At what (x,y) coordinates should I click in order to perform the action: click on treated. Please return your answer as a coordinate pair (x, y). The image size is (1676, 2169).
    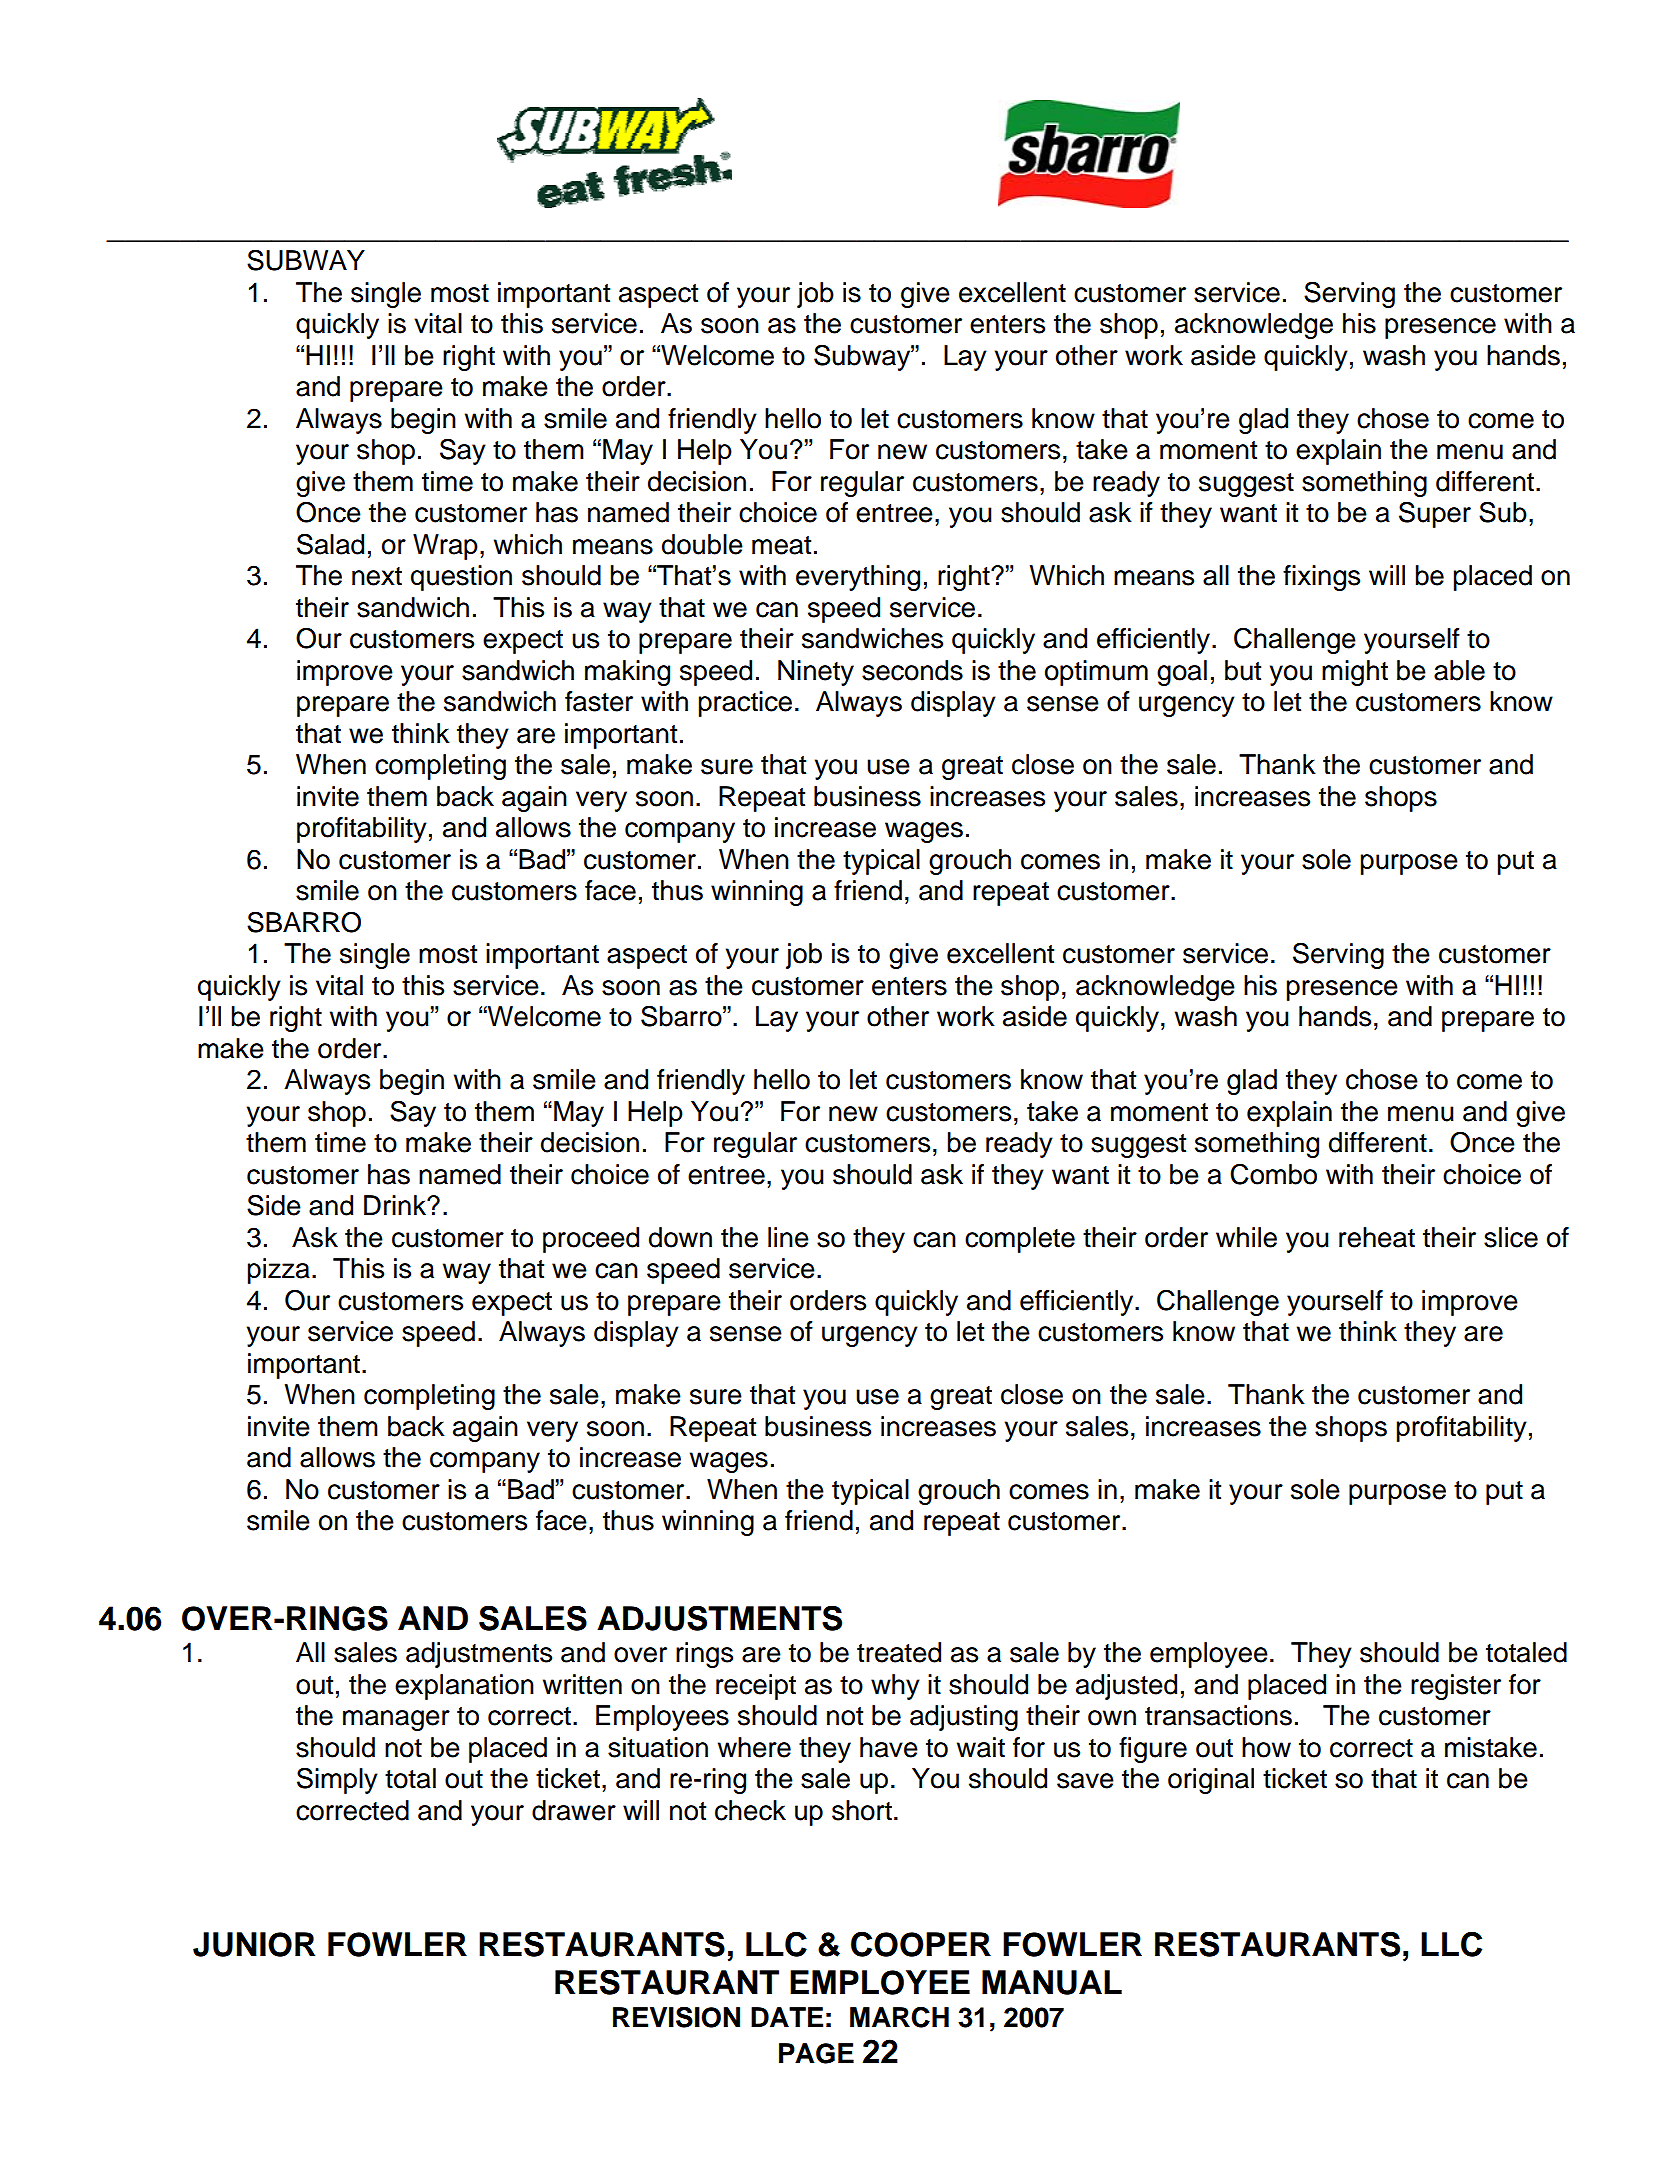
    Looking at the image, I should click on (899, 1652).
